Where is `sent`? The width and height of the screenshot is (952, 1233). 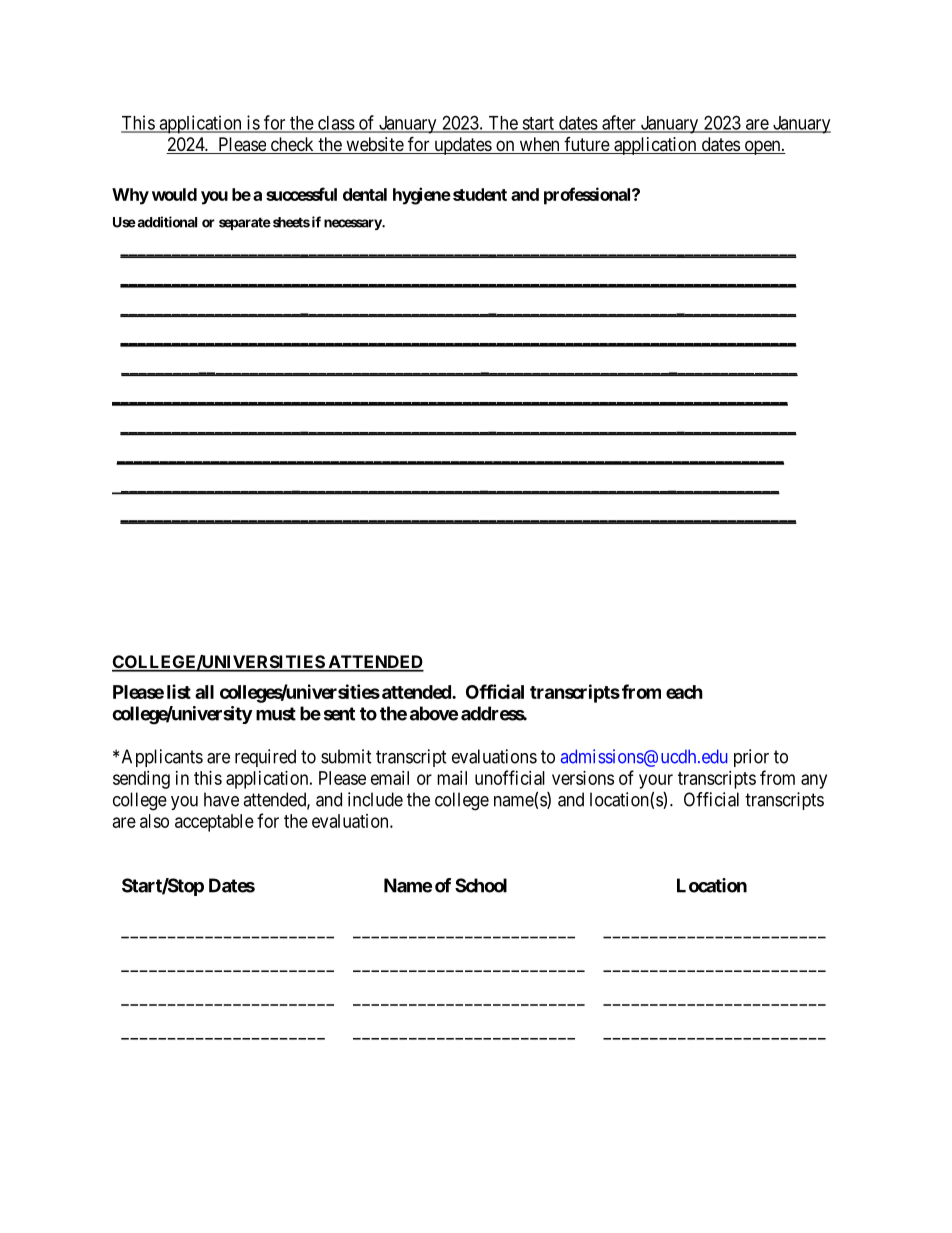
sent is located at coordinates (339, 714).
